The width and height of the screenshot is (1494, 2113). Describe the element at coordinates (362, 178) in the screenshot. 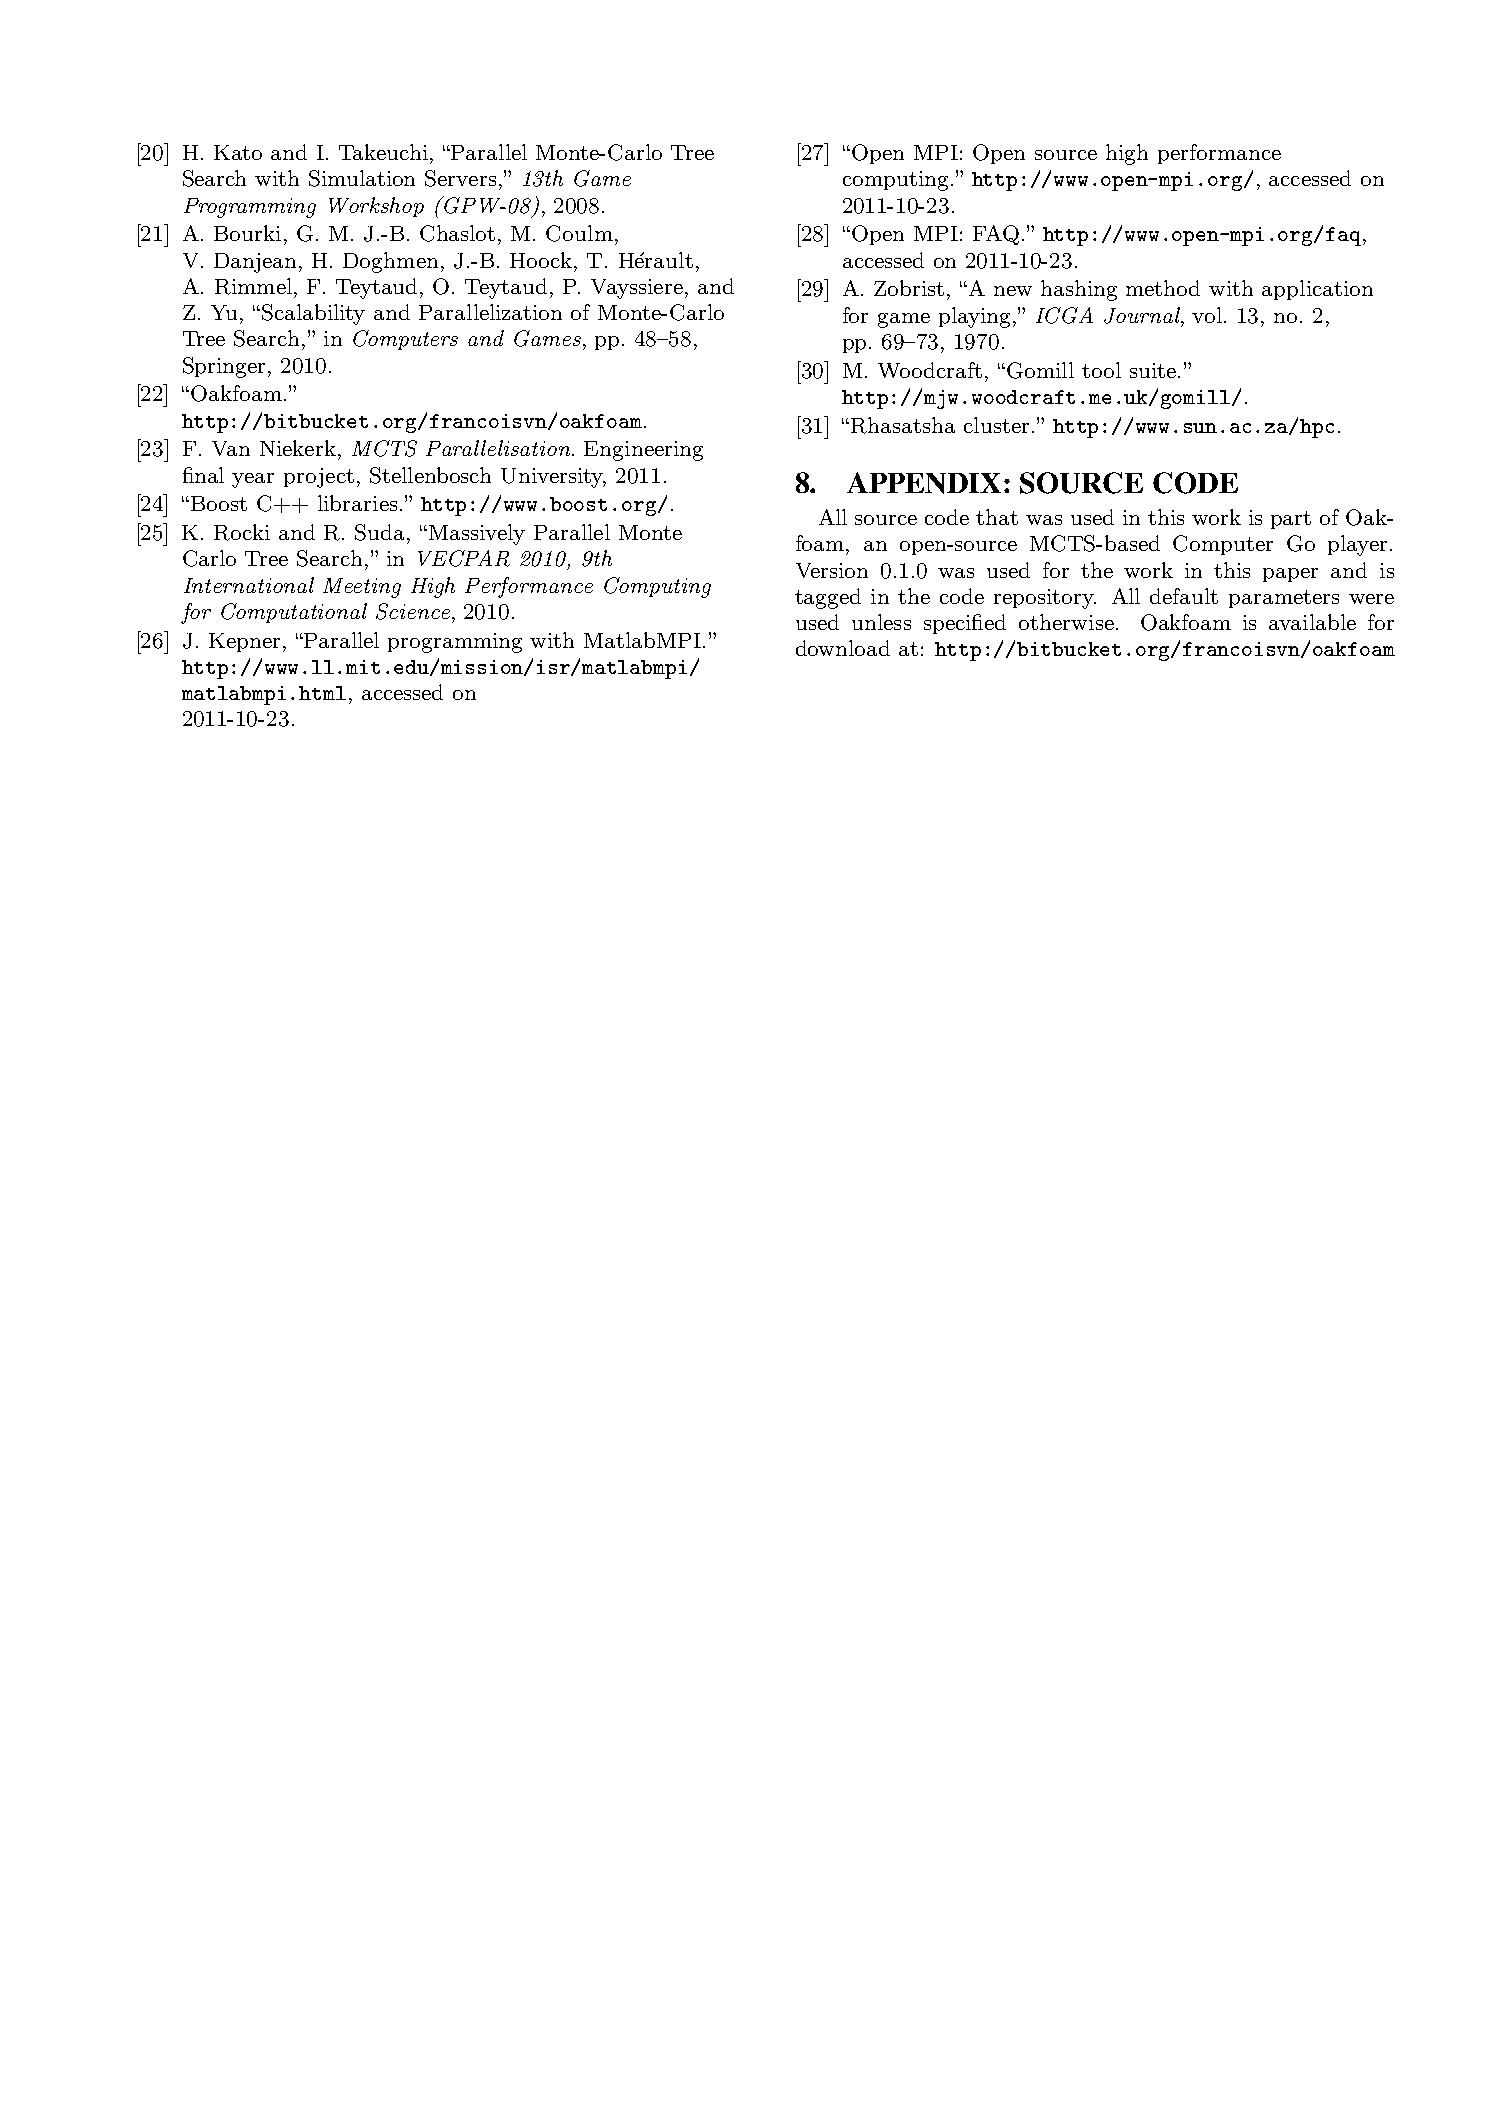

I see `Simulation` at that location.
